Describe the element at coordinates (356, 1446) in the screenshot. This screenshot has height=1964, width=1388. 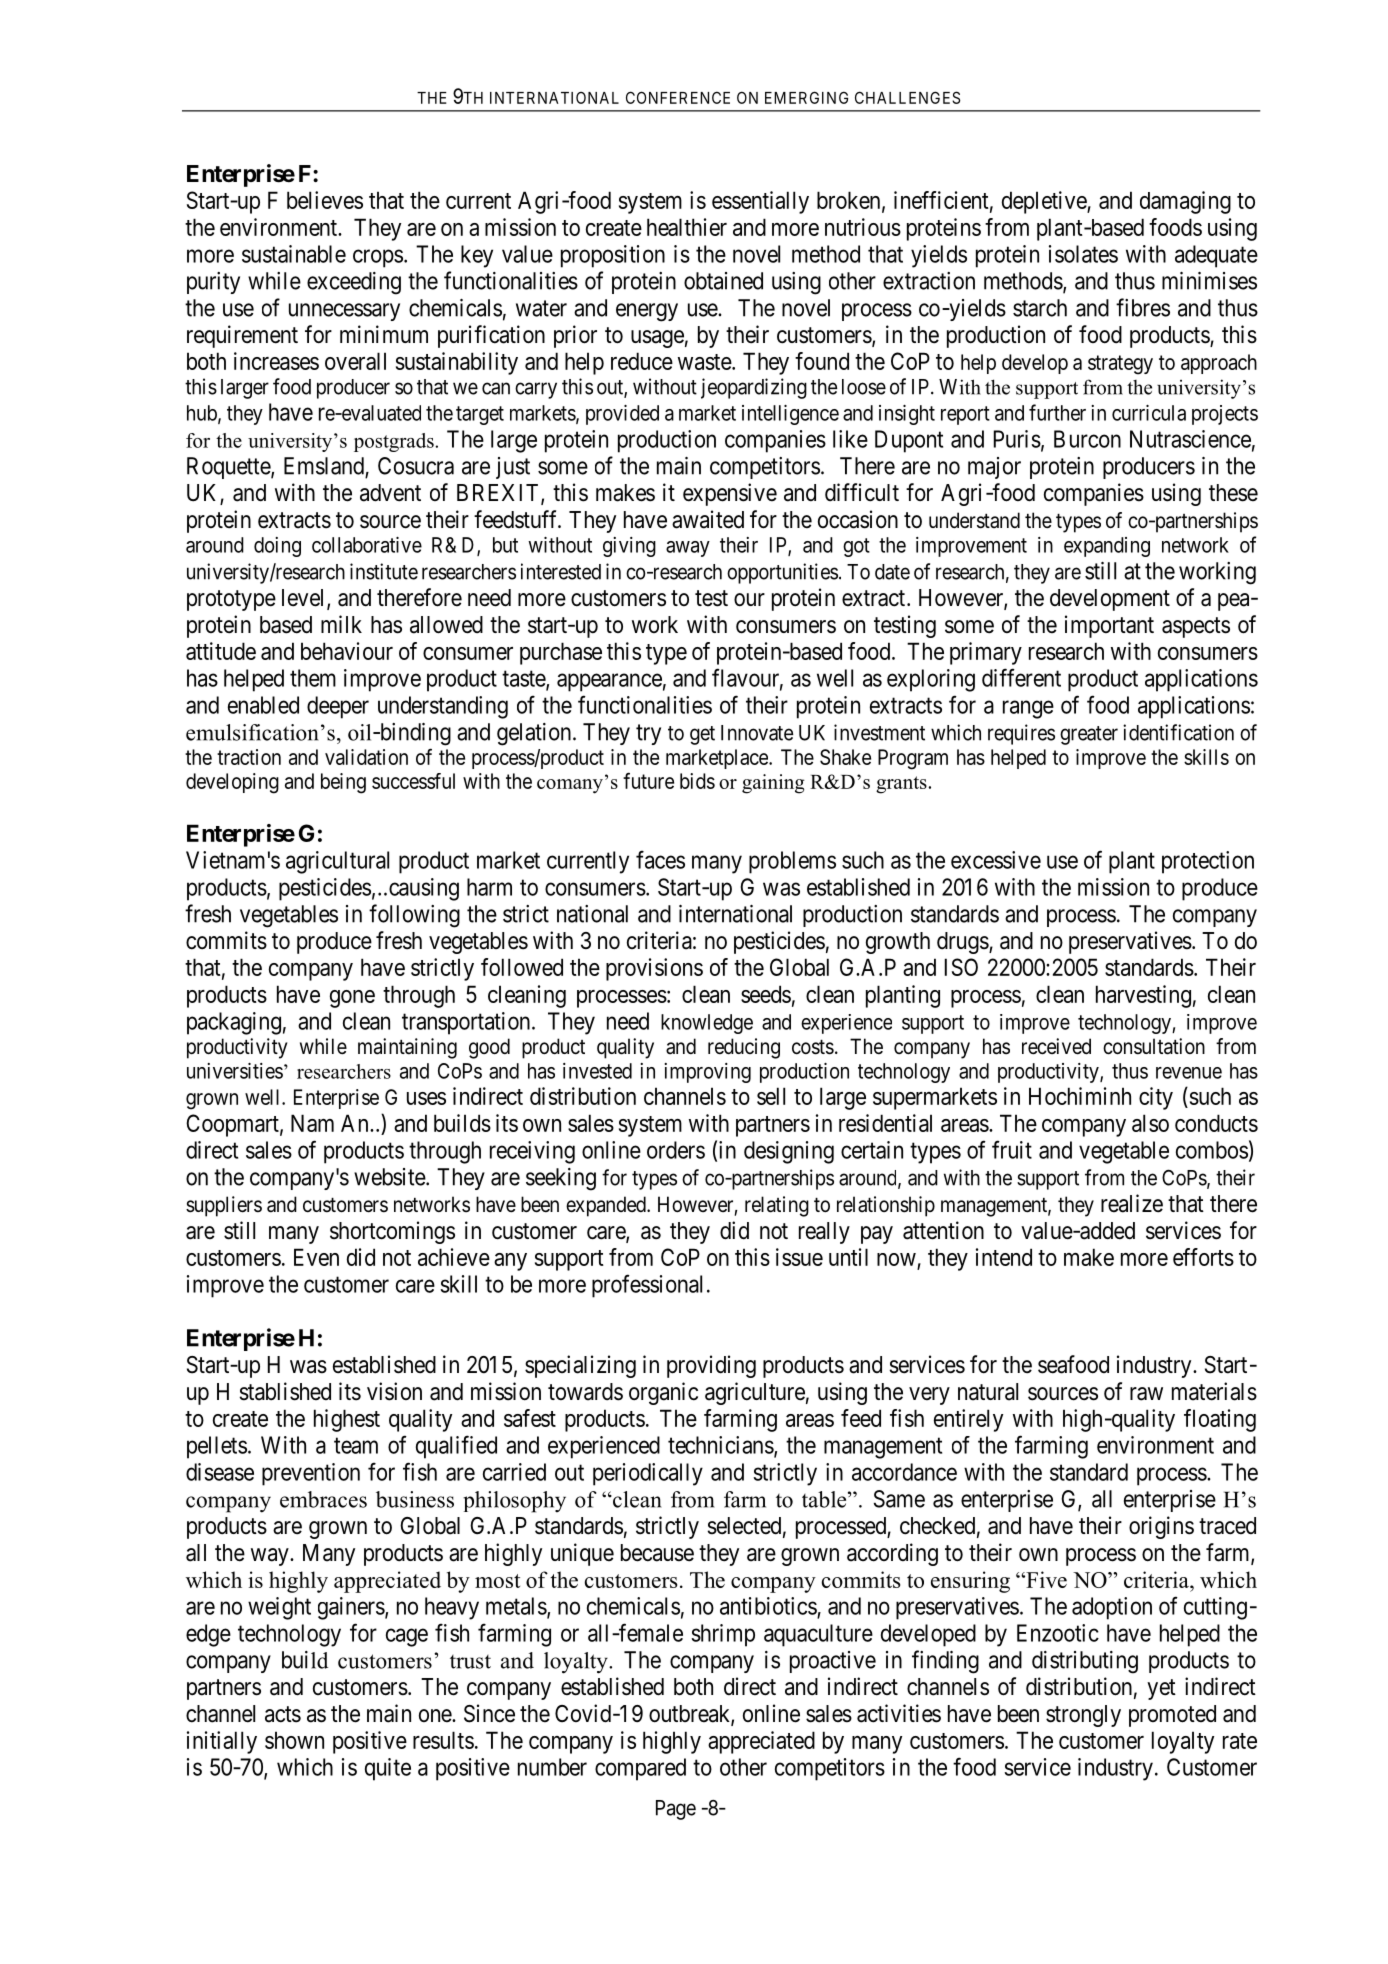
I see `team` at that location.
